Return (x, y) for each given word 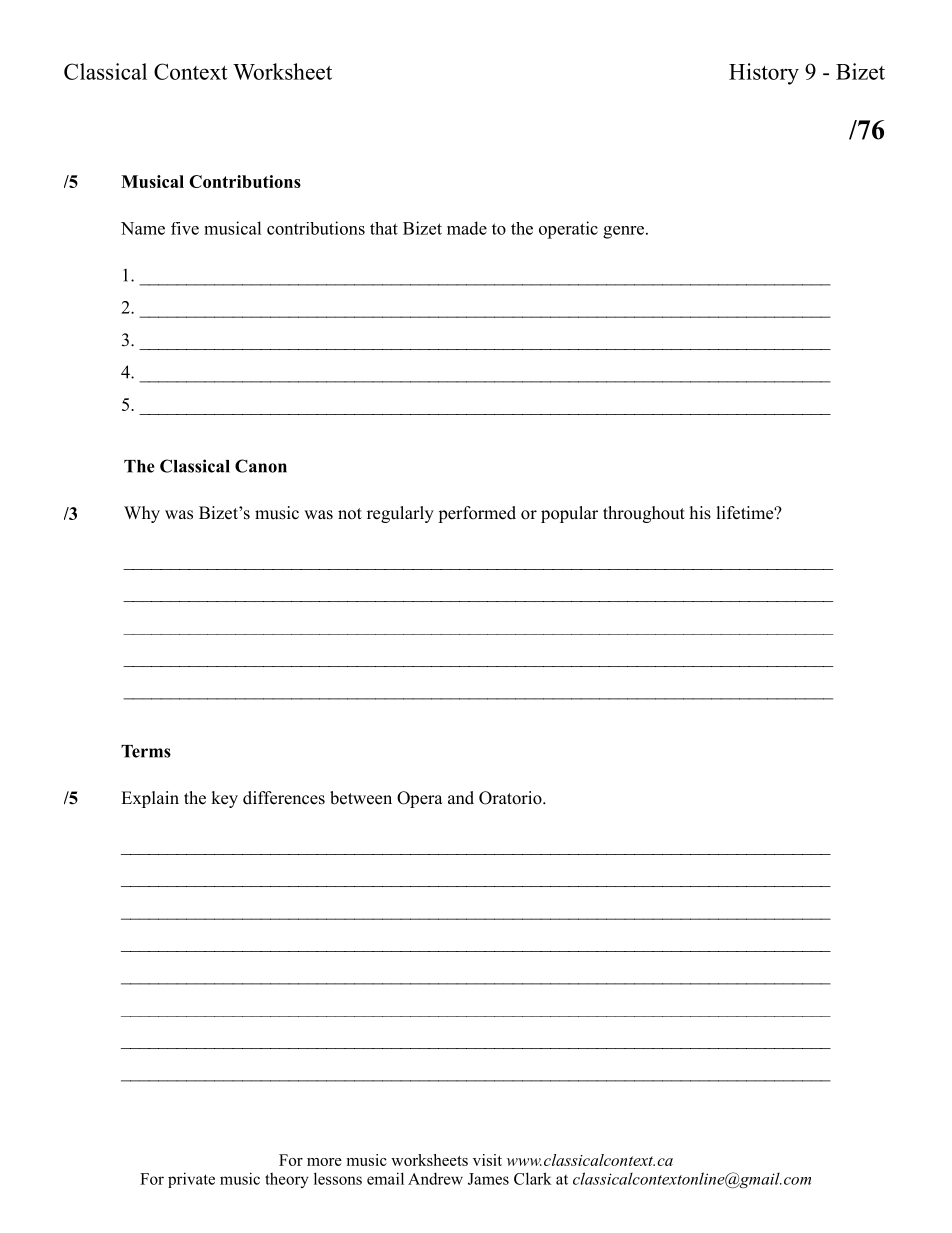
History (764, 74)
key (224, 799)
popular (569, 514)
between (361, 798)
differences (284, 798)
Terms (146, 751)
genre (623, 232)
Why (142, 514)
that (384, 228)
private (191, 1180)
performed (477, 514)
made (467, 228)
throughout (644, 514)
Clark (533, 1178)
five (185, 228)
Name (143, 228)
